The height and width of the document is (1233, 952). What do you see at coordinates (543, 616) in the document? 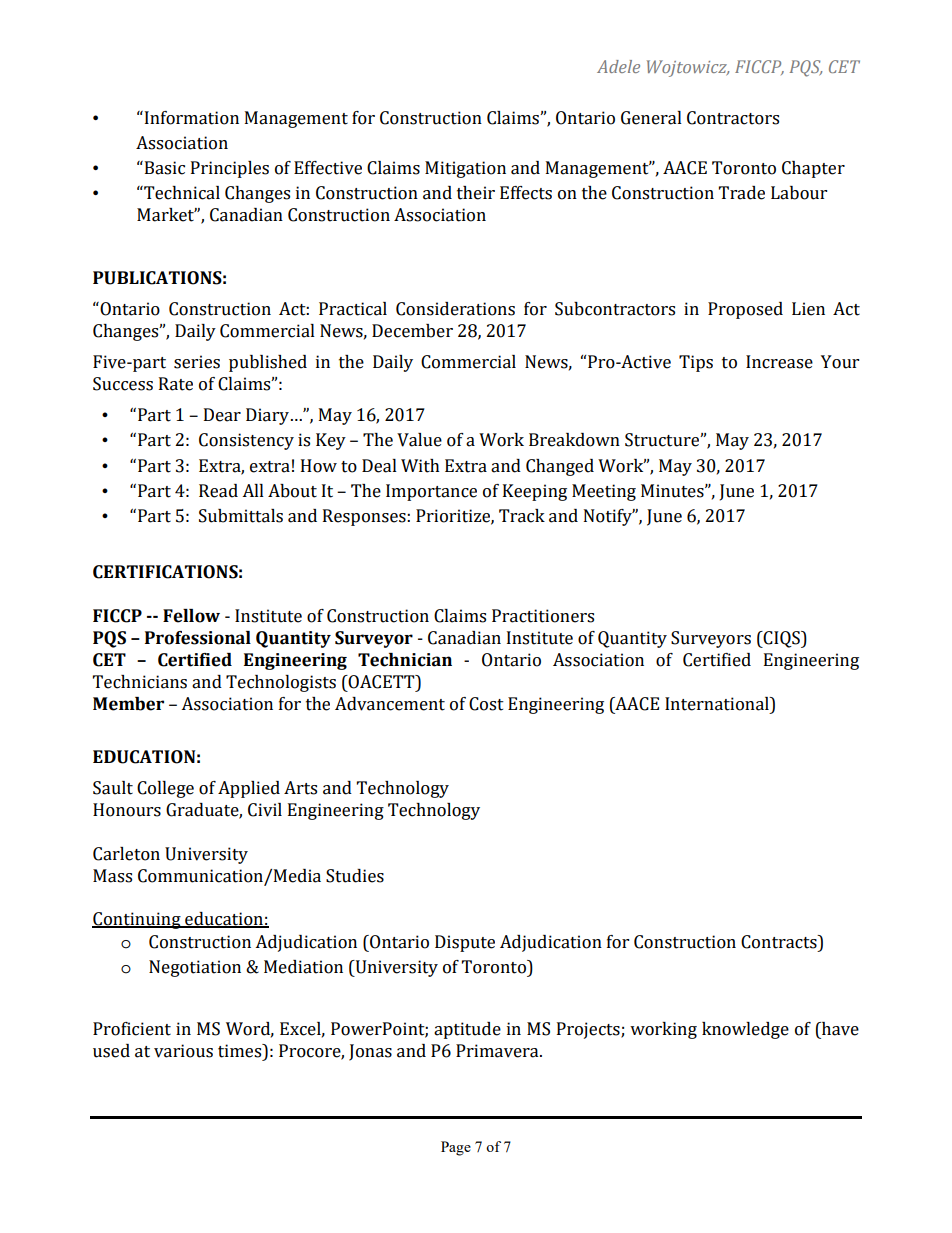
I see `Practitioners` at bounding box center [543, 616].
